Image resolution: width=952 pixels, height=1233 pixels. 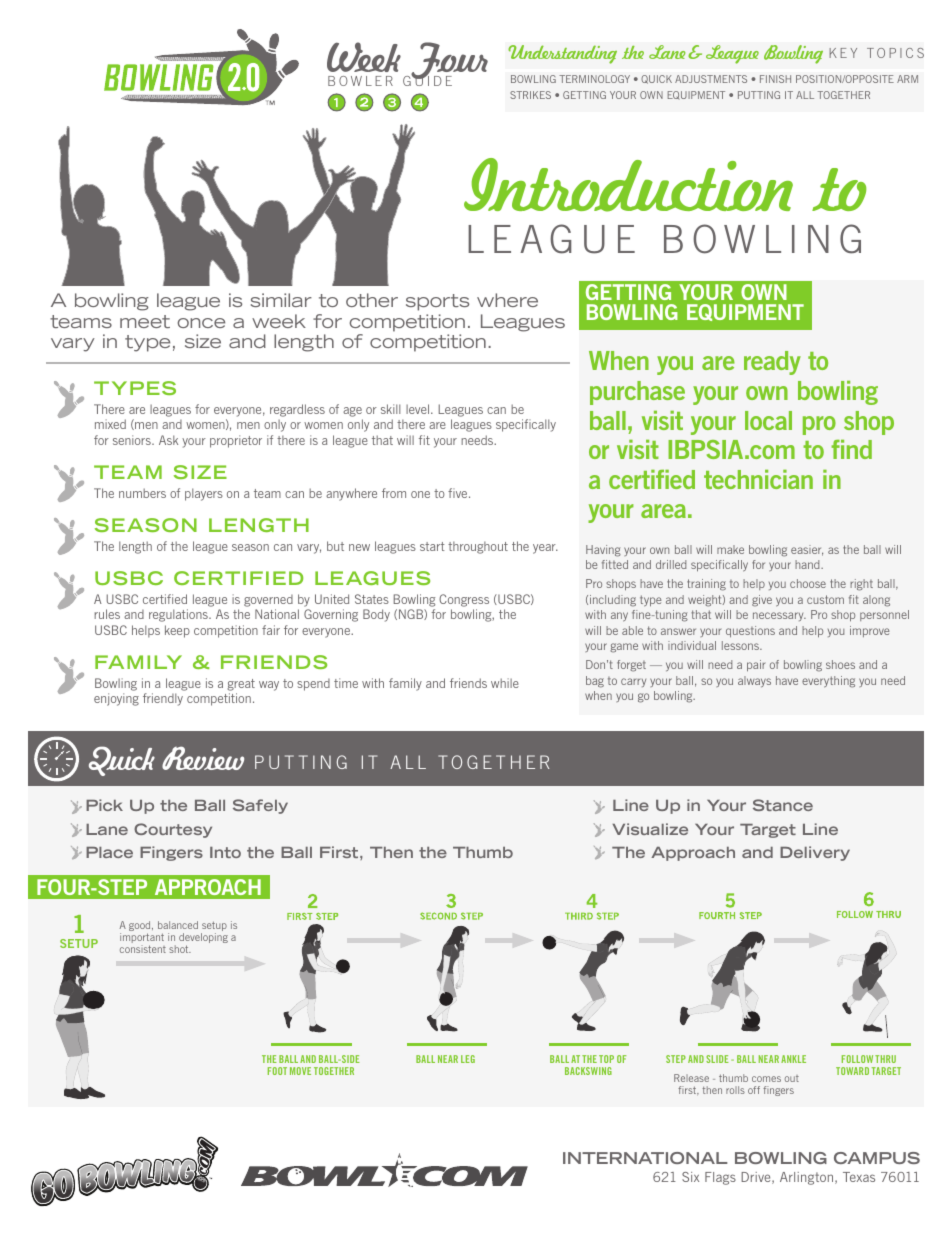 What do you see at coordinates (437, 302) in the screenshot?
I see `sports` at bounding box center [437, 302].
